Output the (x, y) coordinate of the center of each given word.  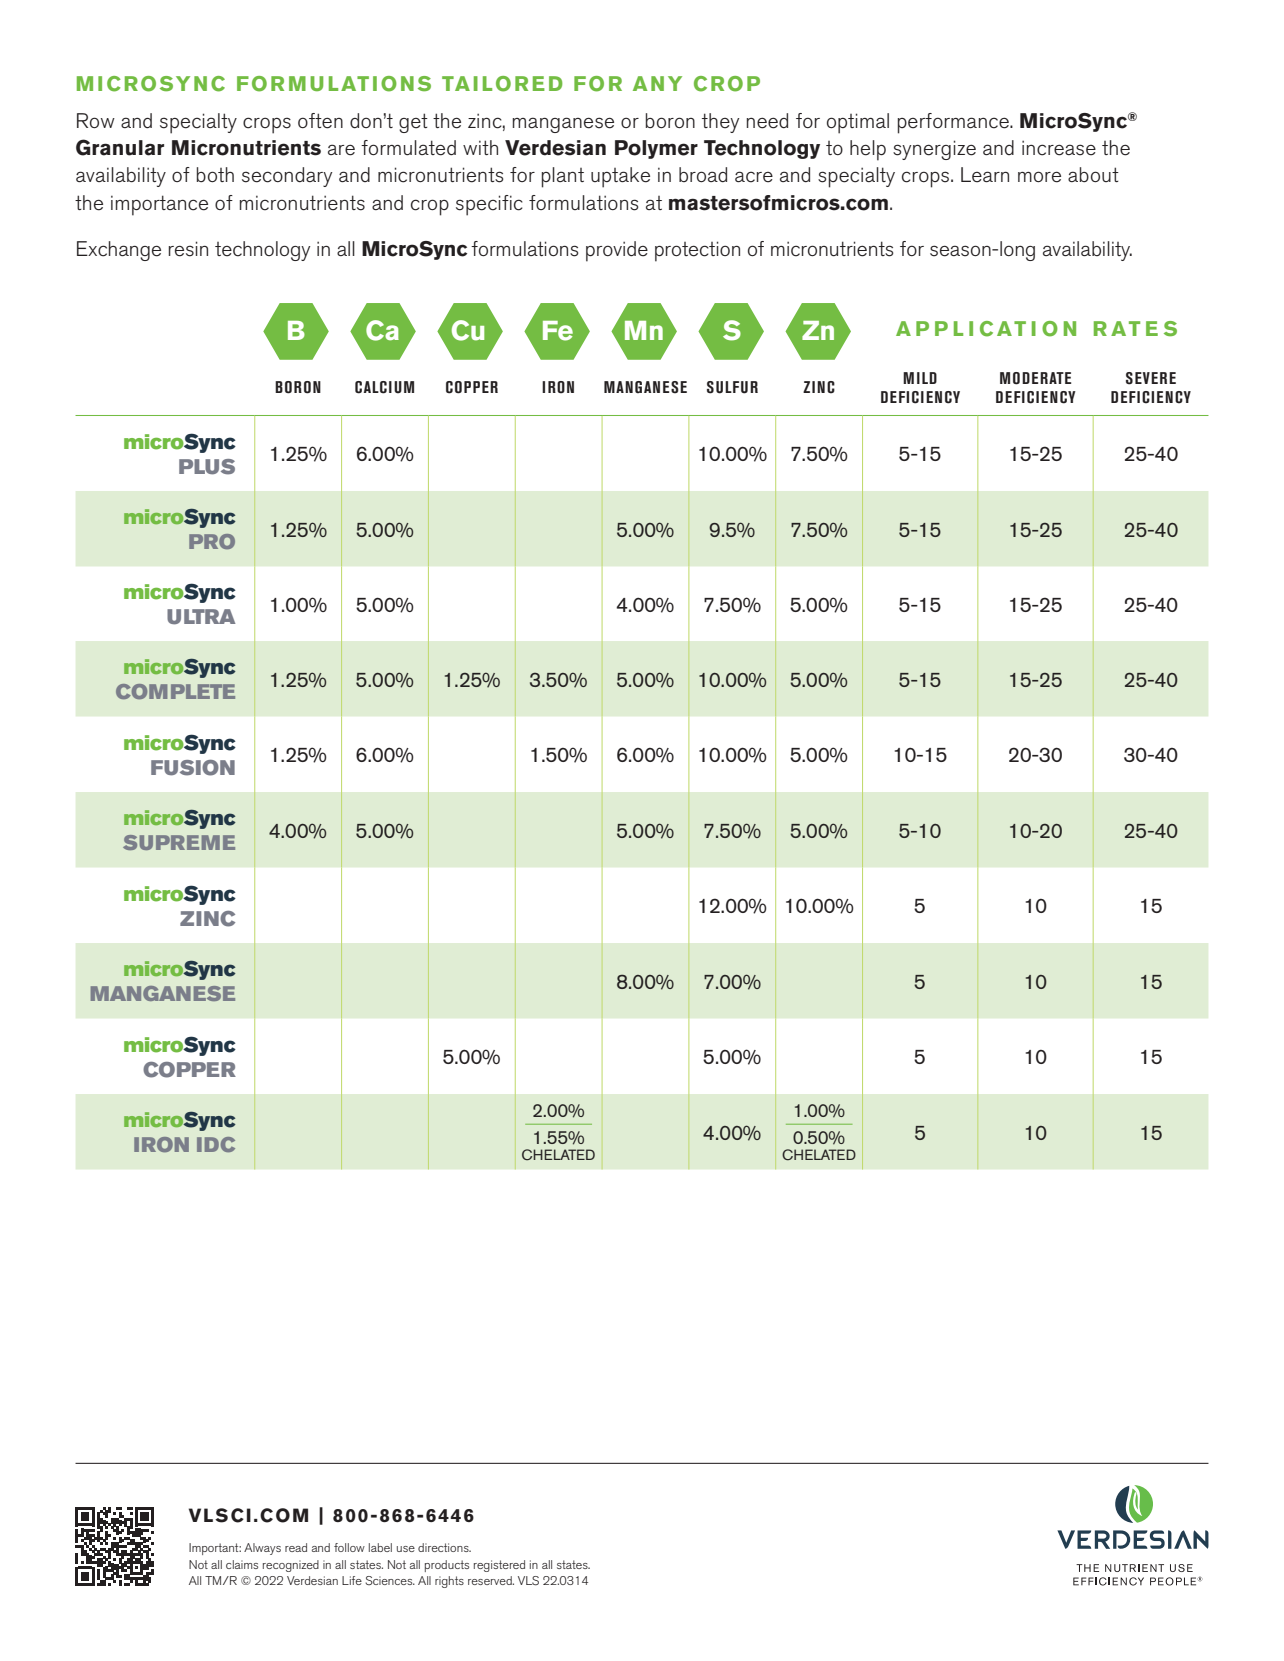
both (215, 174)
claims (242, 1564)
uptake (620, 177)
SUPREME (179, 842)
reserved (491, 1580)
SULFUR (732, 387)
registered (499, 1566)
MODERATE (1035, 378)
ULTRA (201, 617)
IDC (216, 1144)
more (1039, 177)
